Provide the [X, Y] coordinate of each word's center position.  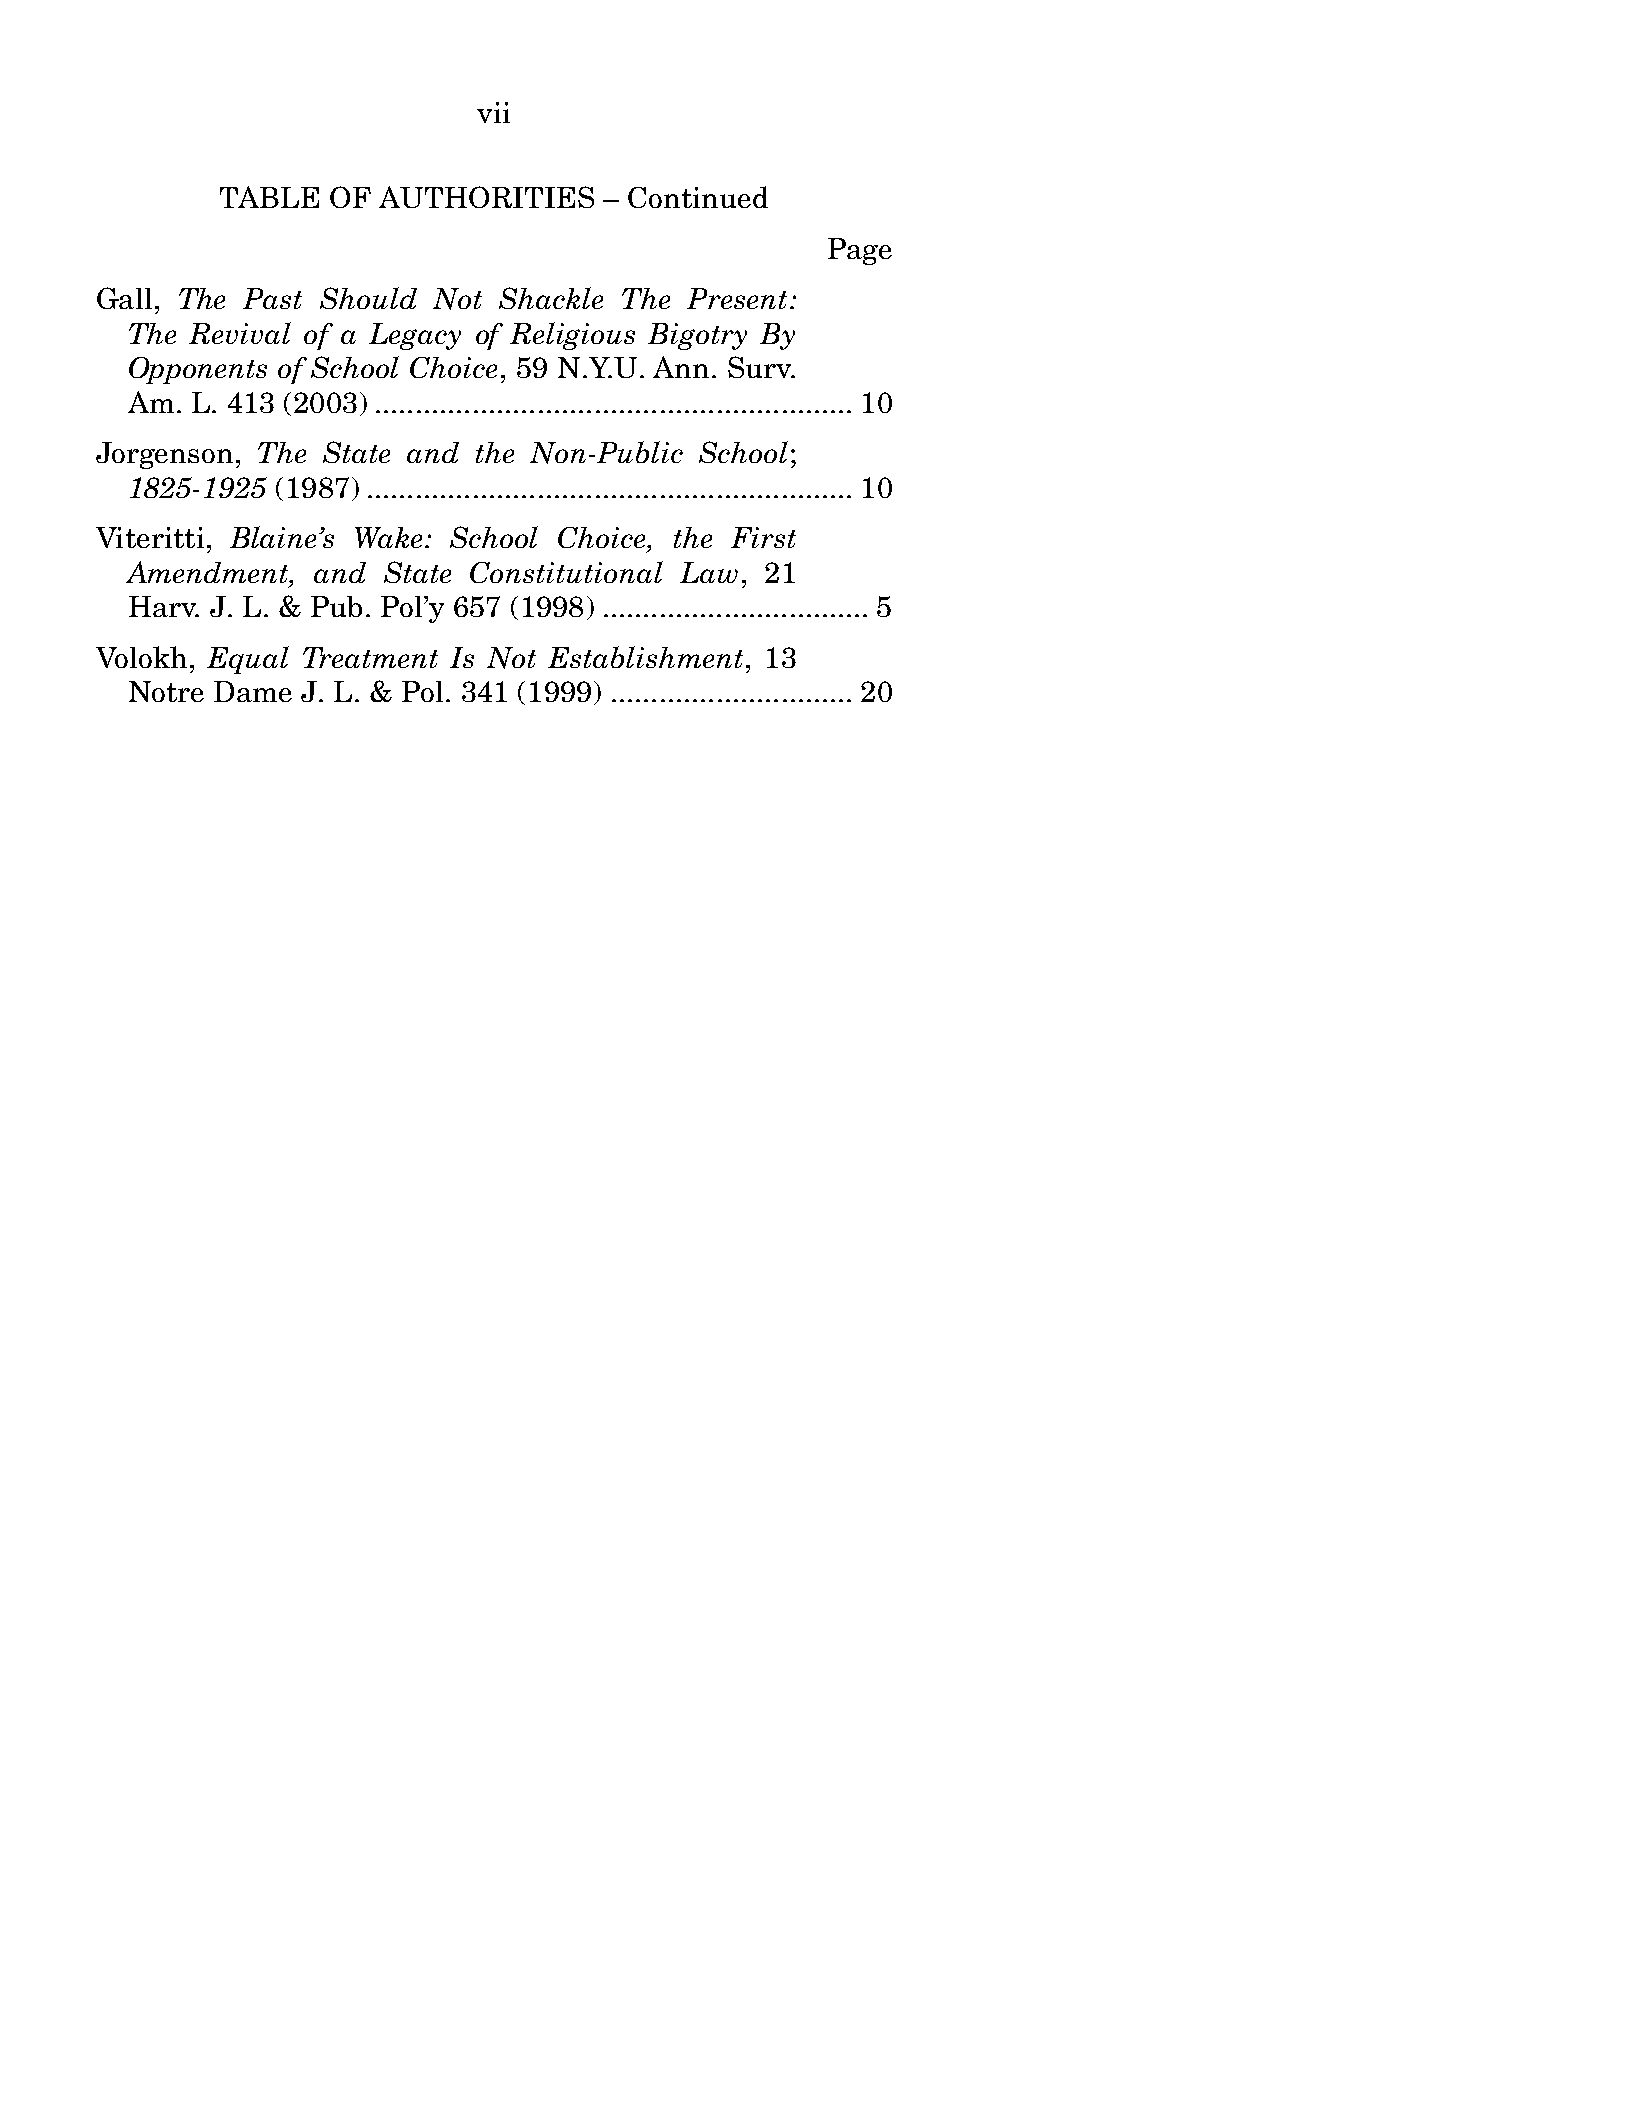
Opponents [198, 370]
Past [272, 298]
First [763, 537]
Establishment [645, 657]
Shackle [551, 298]
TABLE [269, 197]
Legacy [415, 336]
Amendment [208, 573]
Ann [681, 367]
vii [493, 112]
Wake [390, 537]
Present [737, 298]
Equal [248, 660]
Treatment [370, 657]
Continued [698, 197]
